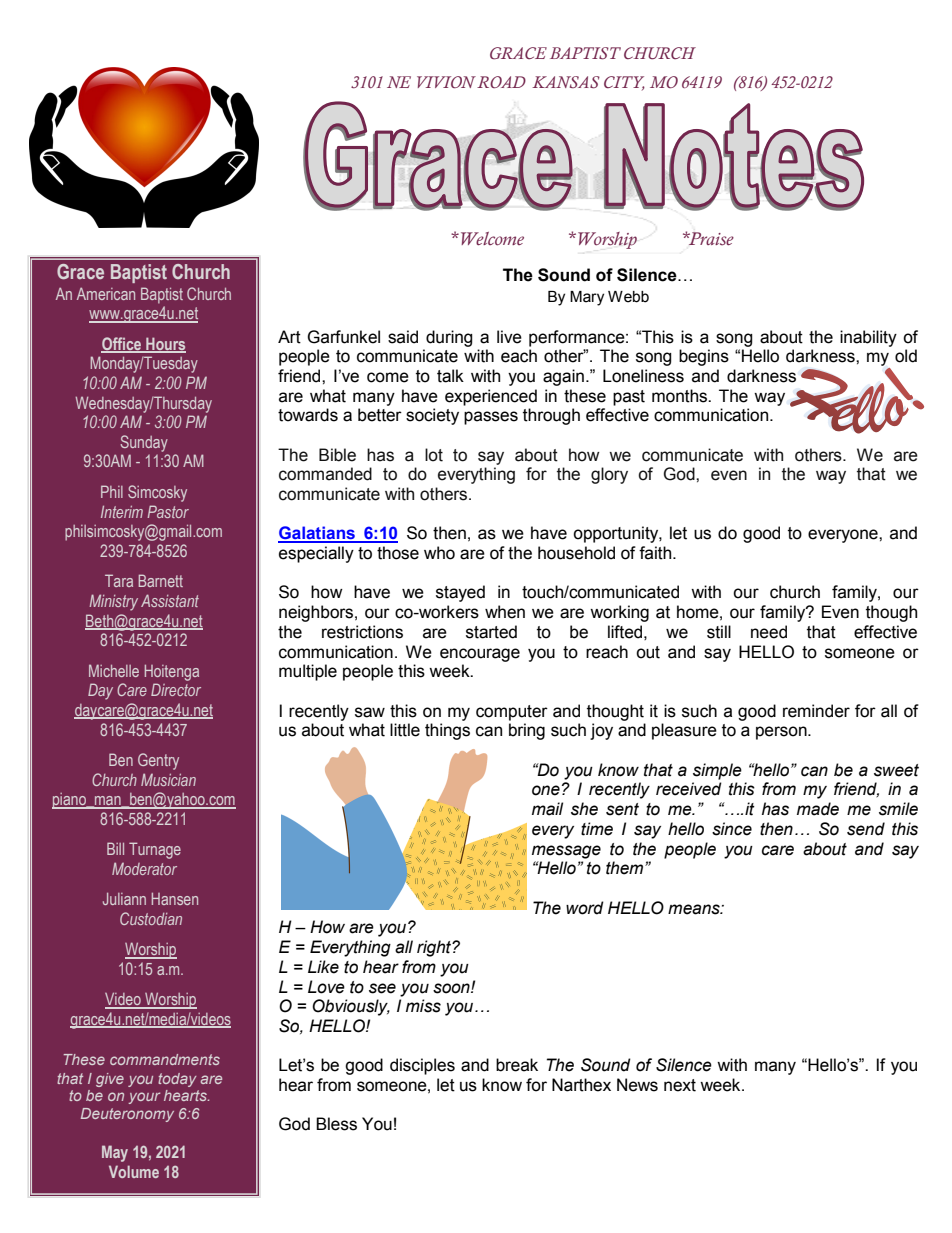 This image has width=952, height=1233. I want to click on means, so click(695, 909).
